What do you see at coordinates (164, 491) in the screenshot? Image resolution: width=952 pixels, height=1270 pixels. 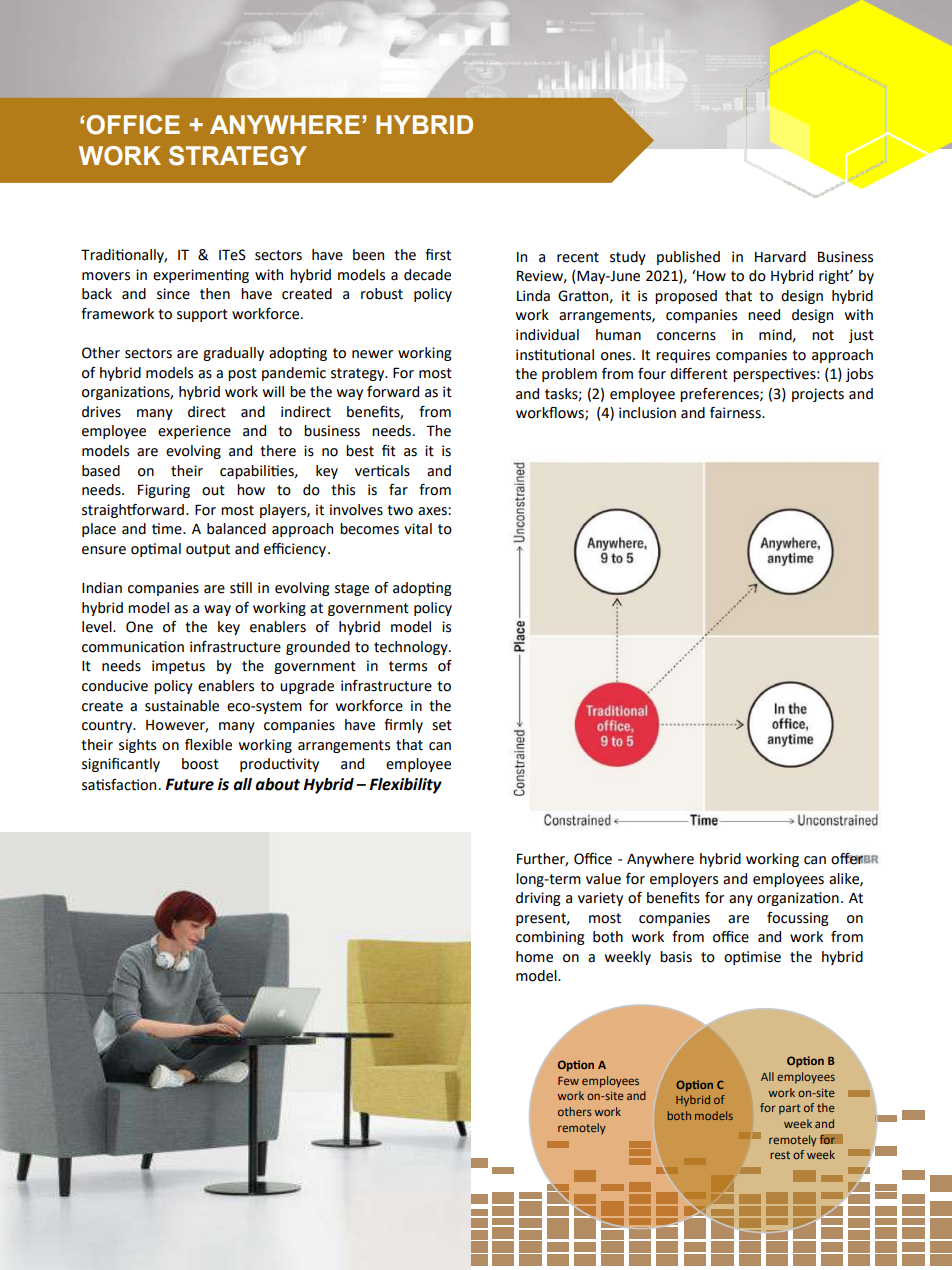 I see `Figuring` at bounding box center [164, 491].
